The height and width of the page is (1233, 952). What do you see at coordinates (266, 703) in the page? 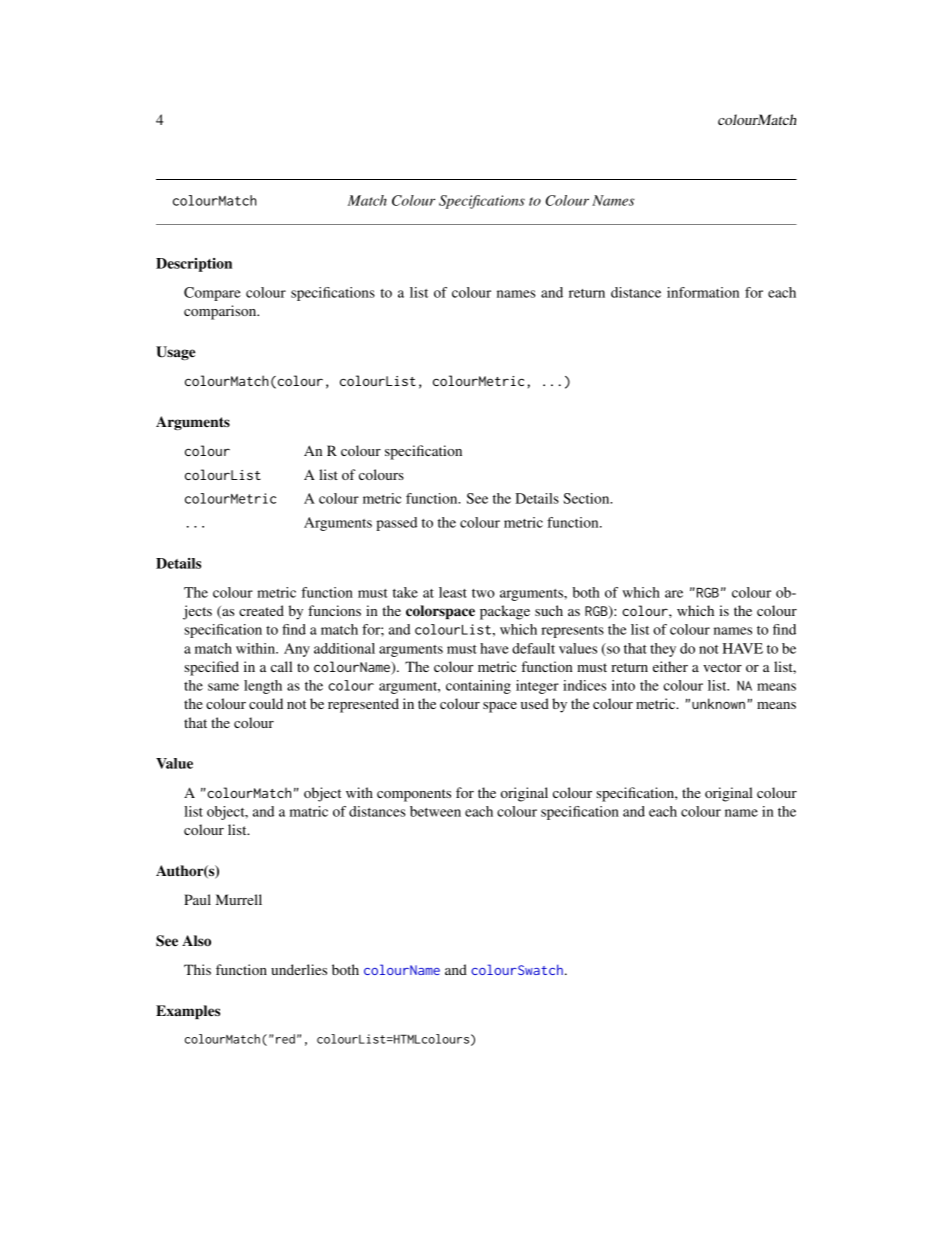
I see `could` at bounding box center [266, 703].
